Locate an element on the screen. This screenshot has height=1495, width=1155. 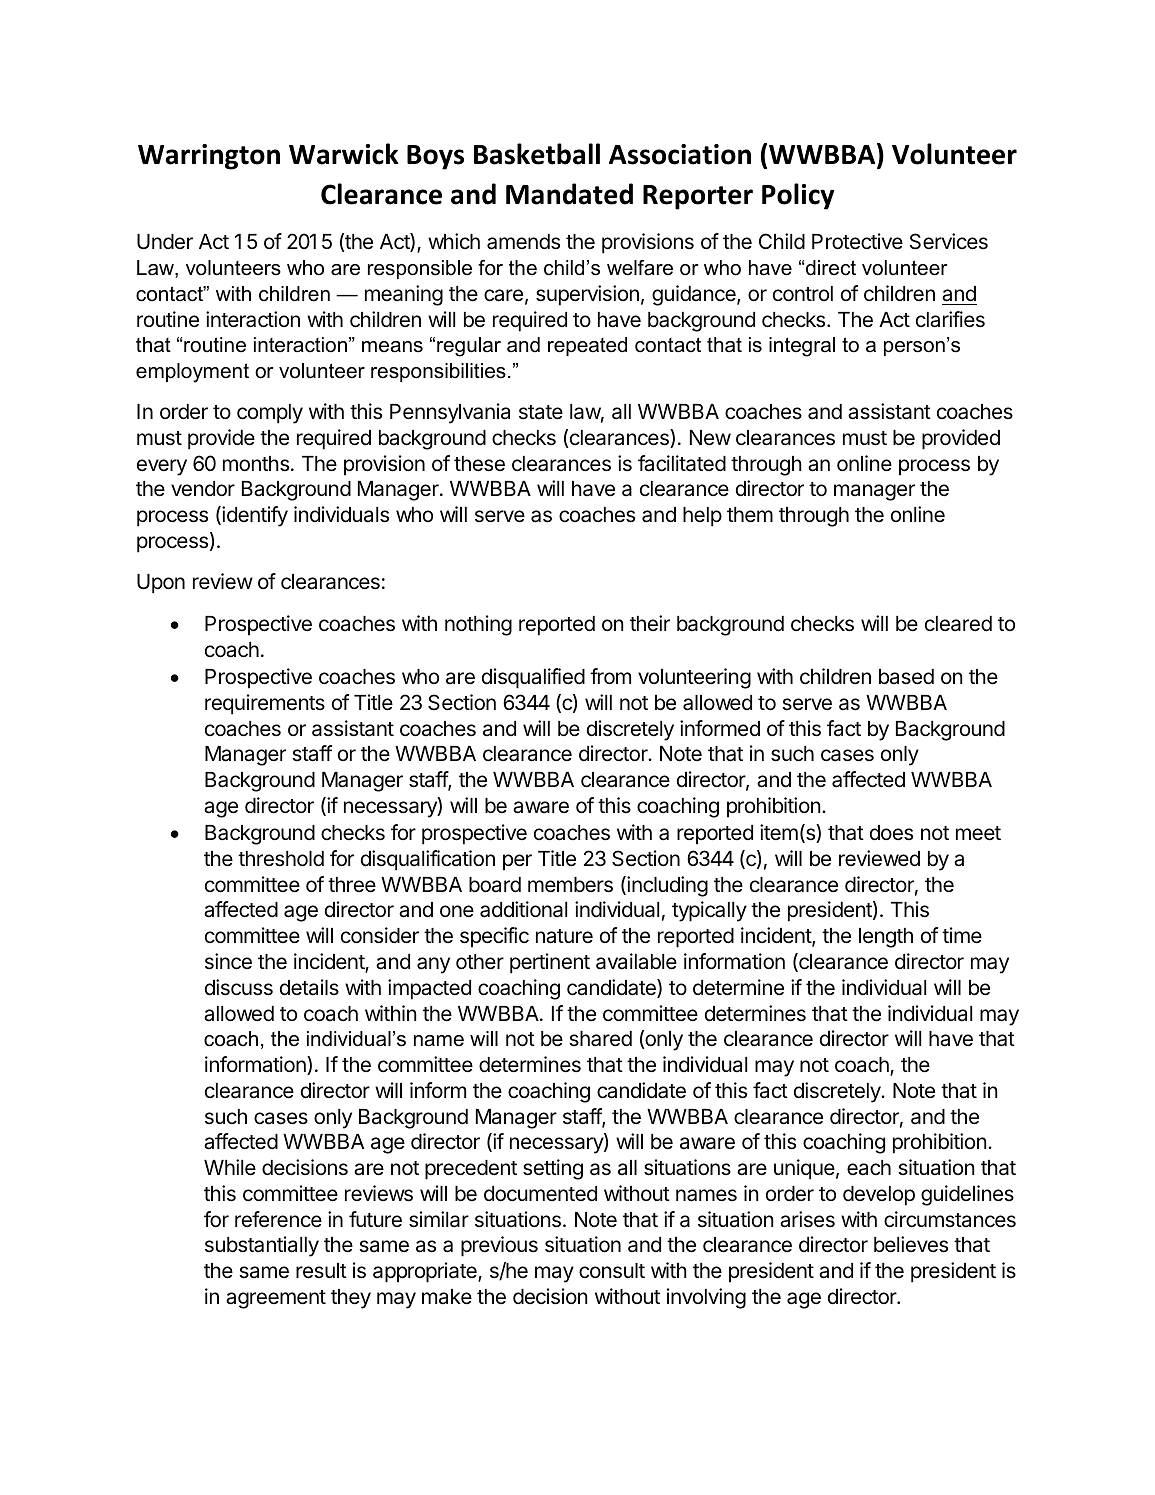
Mandated is located at coordinates (569, 194).
